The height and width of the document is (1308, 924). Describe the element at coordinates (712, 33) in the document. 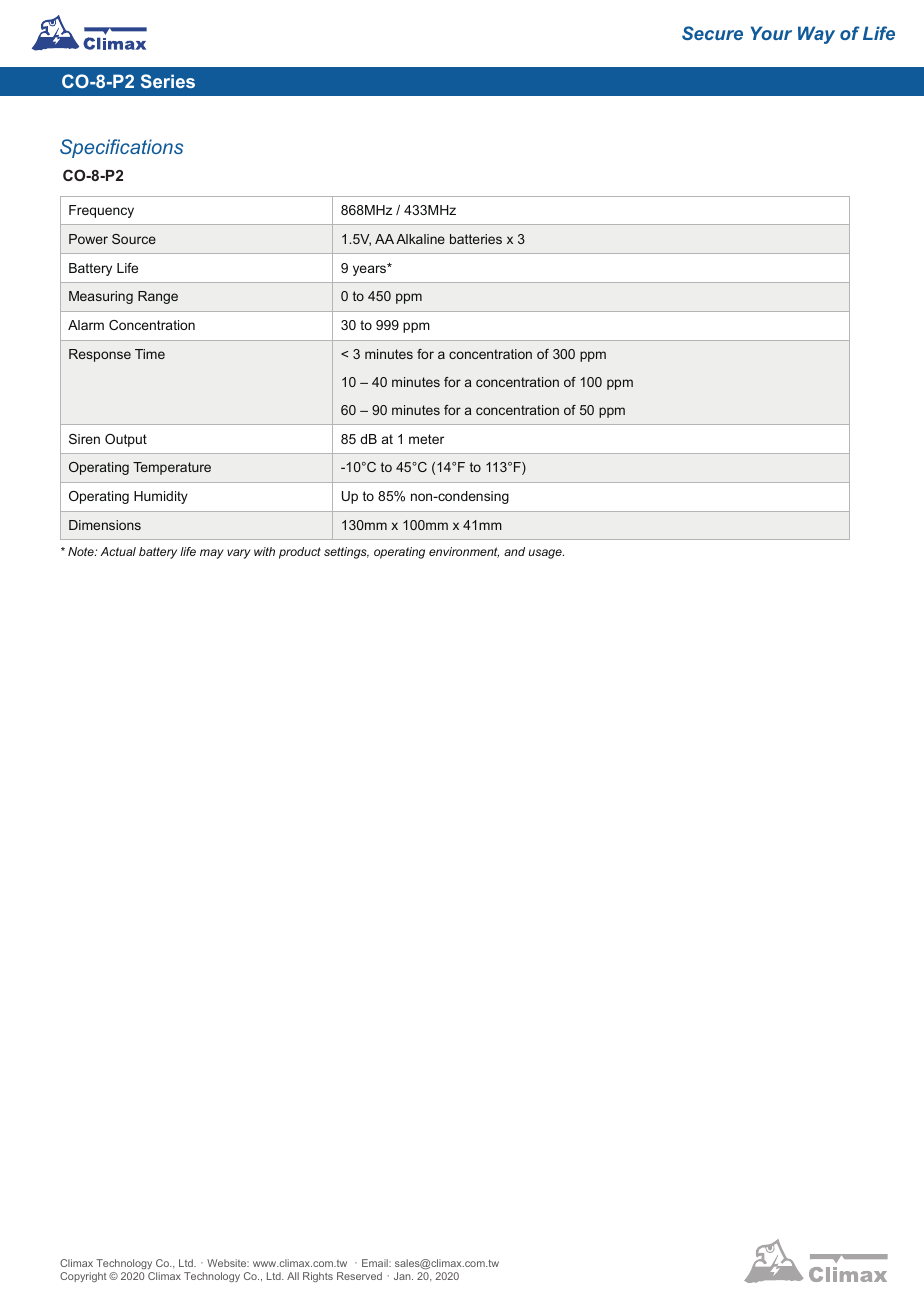

I see `Secure` at that location.
